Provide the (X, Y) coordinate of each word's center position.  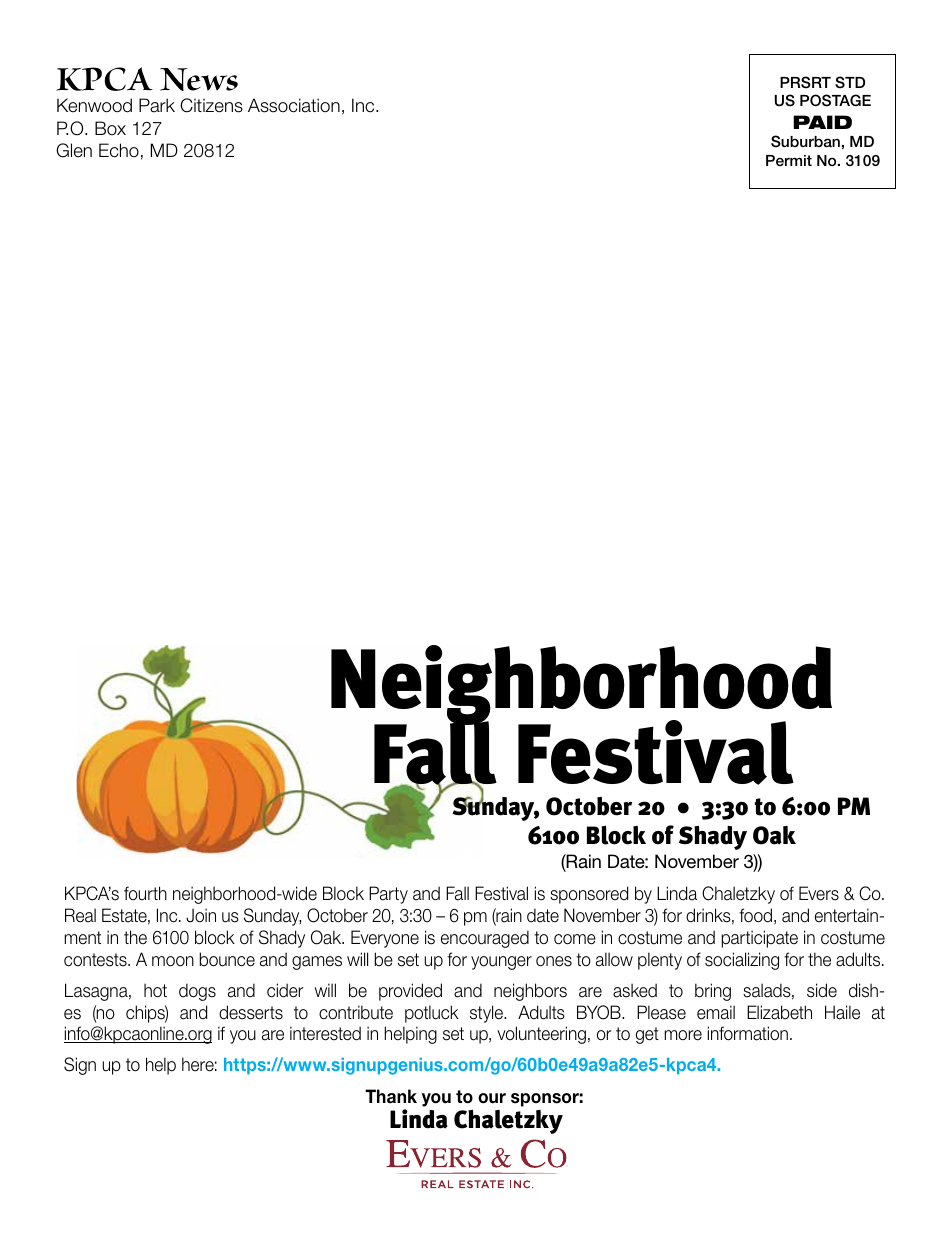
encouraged (485, 939)
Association (294, 105)
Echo (119, 150)
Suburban (805, 141)
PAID (822, 122)
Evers (819, 893)
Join (201, 915)
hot (155, 990)
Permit (789, 160)
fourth (145, 893)
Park (157, 105)
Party (388, 895)
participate (759, 939)
